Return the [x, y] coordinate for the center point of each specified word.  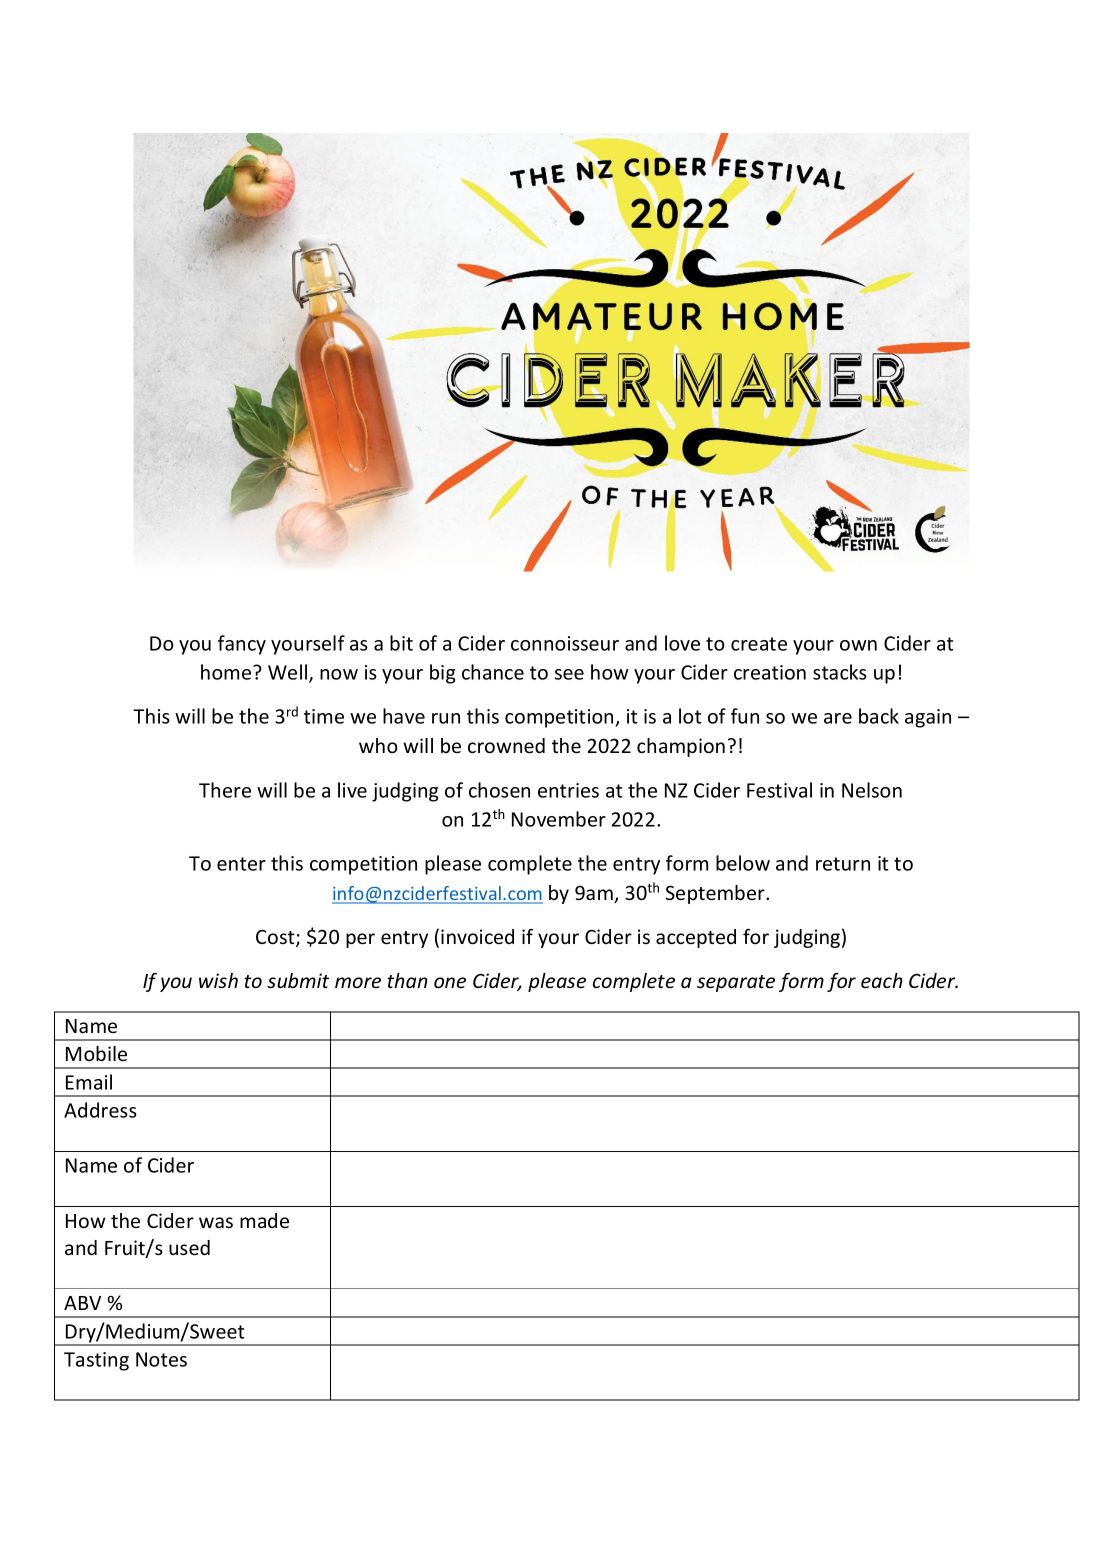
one [450, 982]
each [882, 980]
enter [241, 864]
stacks [840, 672]
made [264, 1220]
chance [493, 672]
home [227, 672]
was [216, 1222]
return [843, 864]
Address [100, 1110]
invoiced [477, 936]
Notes [161, 1359]
